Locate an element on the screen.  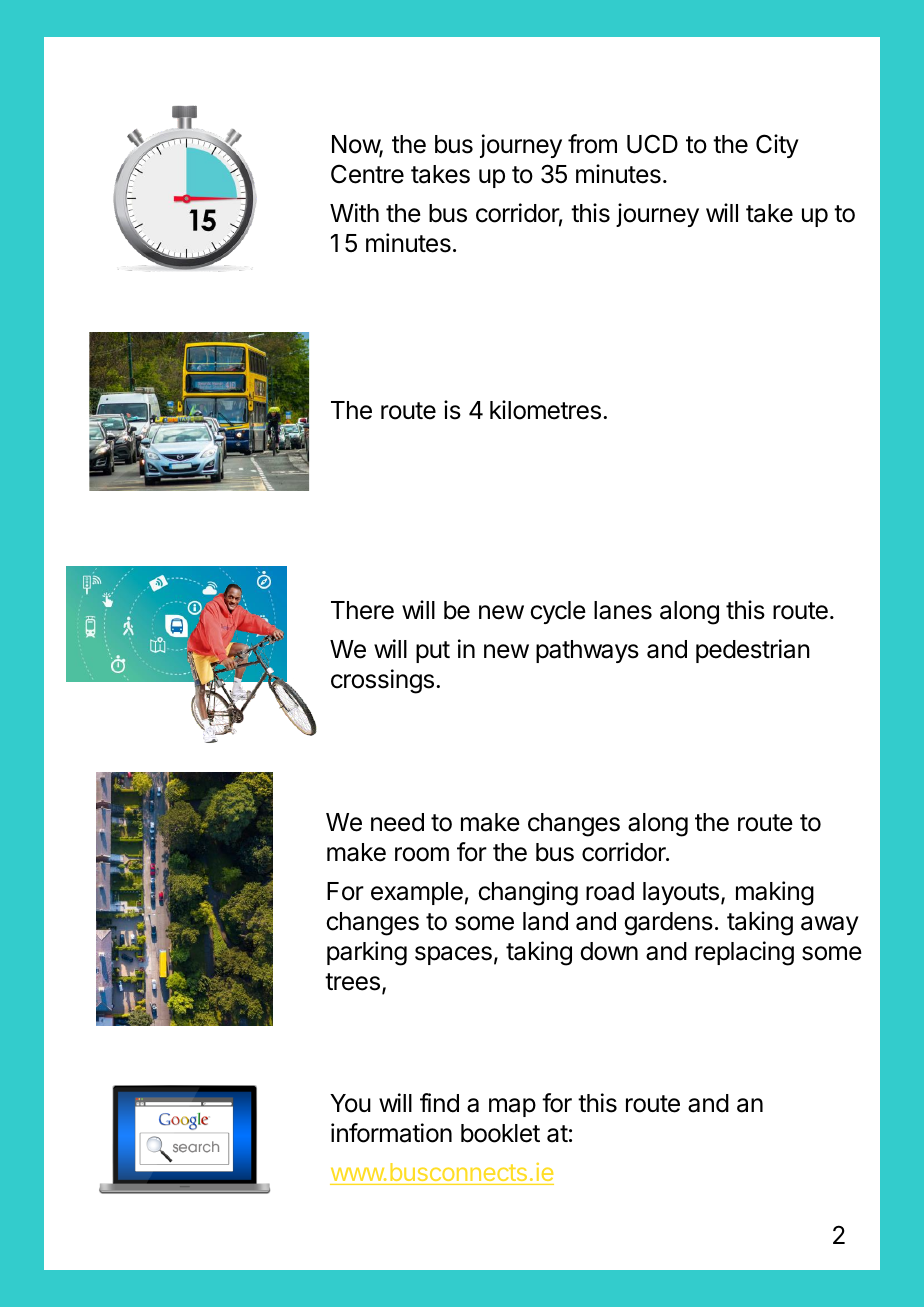
pedestrian is located at coordinates (753, 651).
